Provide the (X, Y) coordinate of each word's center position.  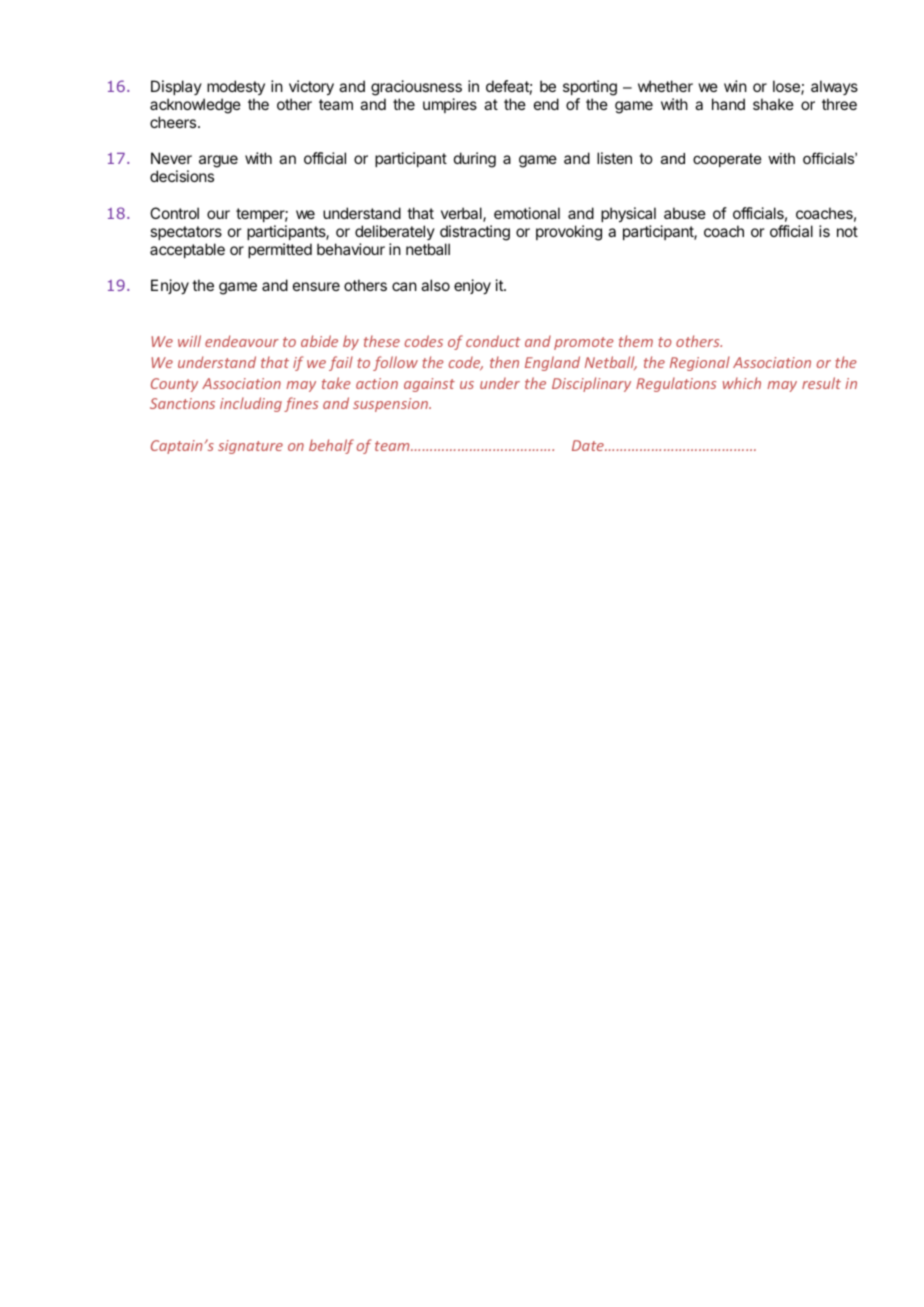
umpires (450, 105)
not (847, 231)
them (636, 341)
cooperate (727, 160)
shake (773, 104)
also (435, 285)
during (475, 160)
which (742, 383)
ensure (316, 286)
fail (341, 363)
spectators (186, 233)
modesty (236, 87)
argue (218, 161)
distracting (475, 233)
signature (250, 447)
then (504, 362)
